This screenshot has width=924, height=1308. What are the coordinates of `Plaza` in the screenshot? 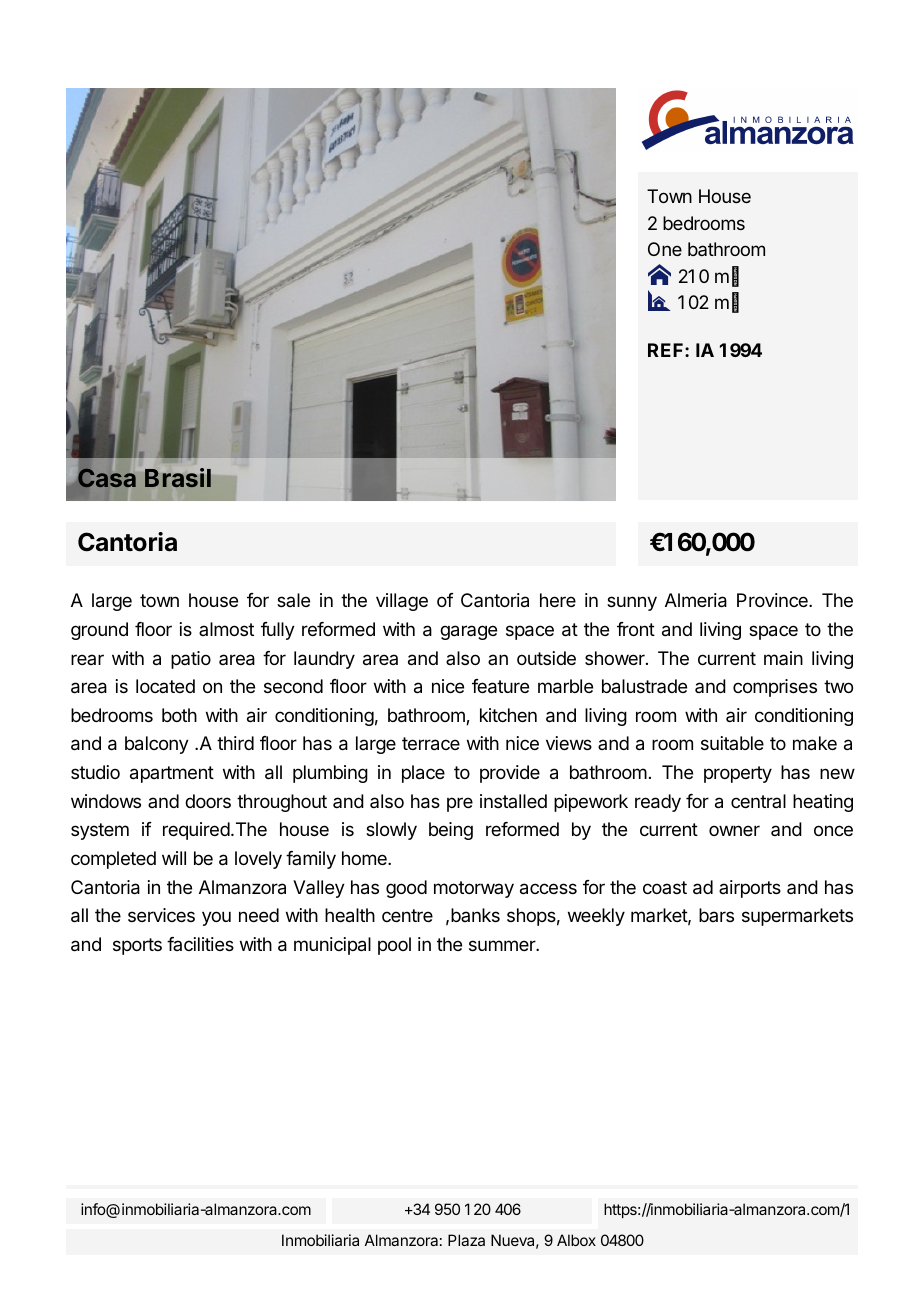 It's located at (466, 1240).
